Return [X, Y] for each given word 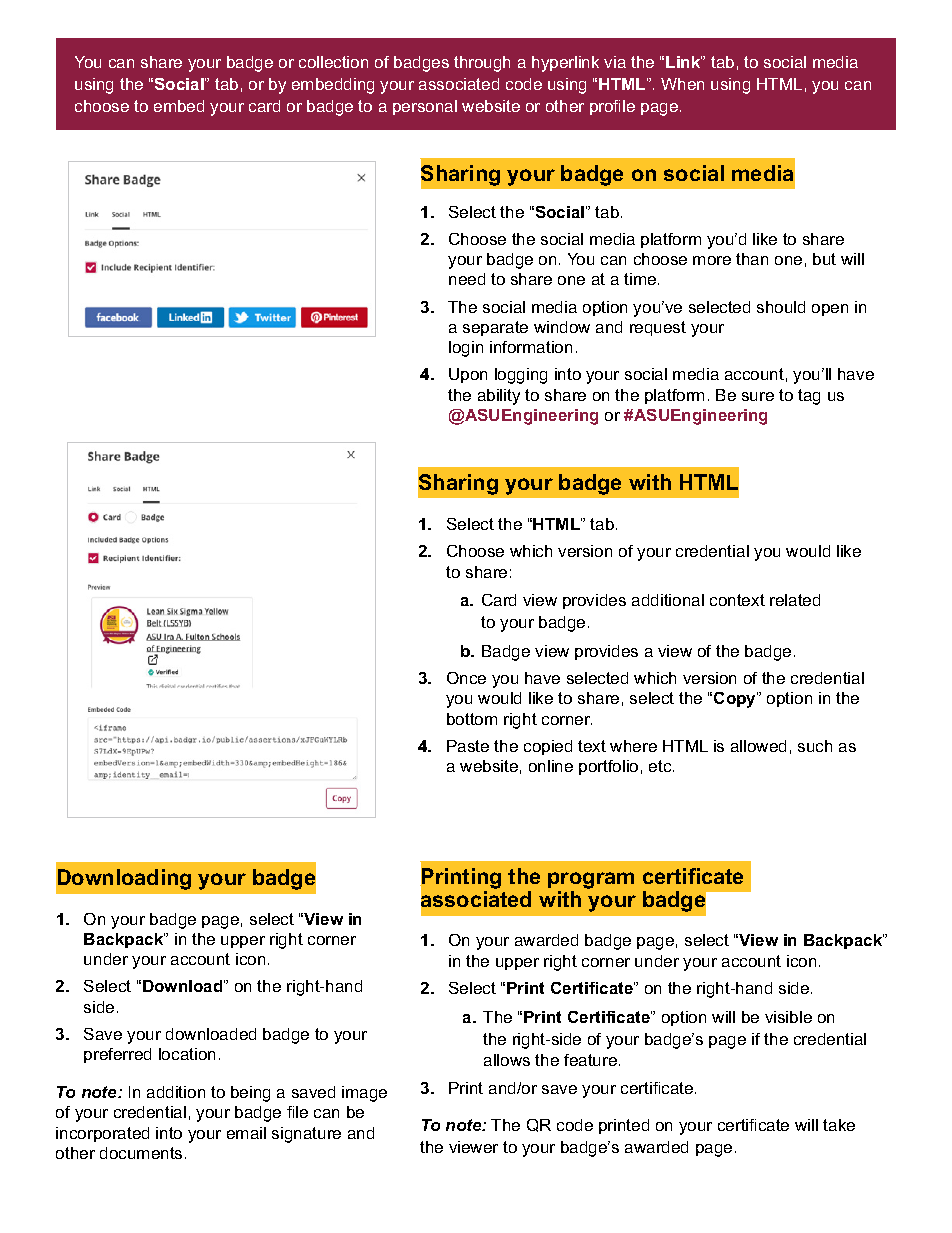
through [482, 64]
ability [499, 397]
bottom [472, 719]
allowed [758, 746]
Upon [468, 375]
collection [333, 62]
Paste [468, 746]
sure [758, 396]
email [246, 1133]
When [682, 84]
